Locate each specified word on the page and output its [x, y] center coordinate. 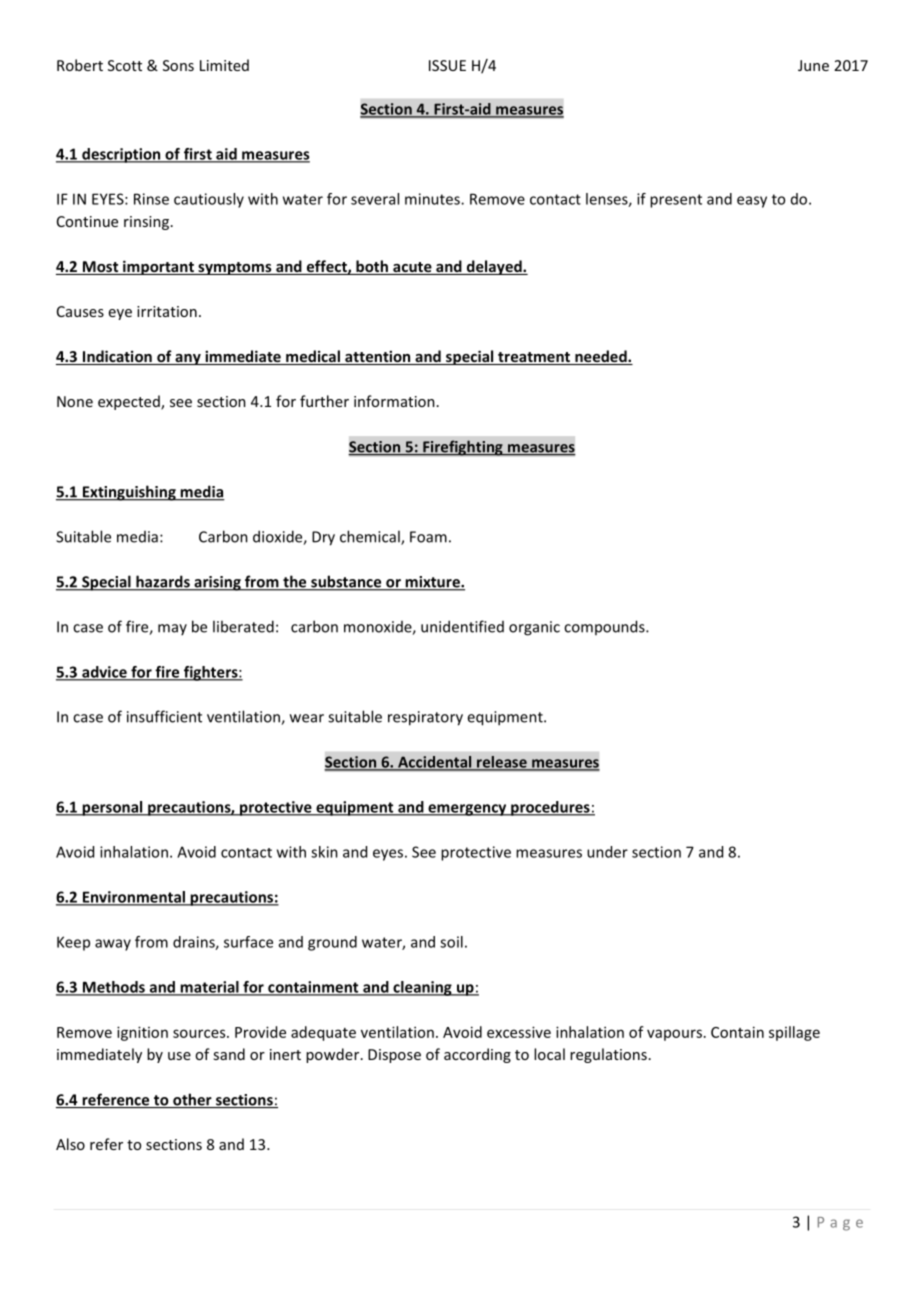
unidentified [462, 626]
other [192, 1100]
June [813, 65]
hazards [163, 582]
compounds [605, 627]
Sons [178, 65]
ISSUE [447, 65]
